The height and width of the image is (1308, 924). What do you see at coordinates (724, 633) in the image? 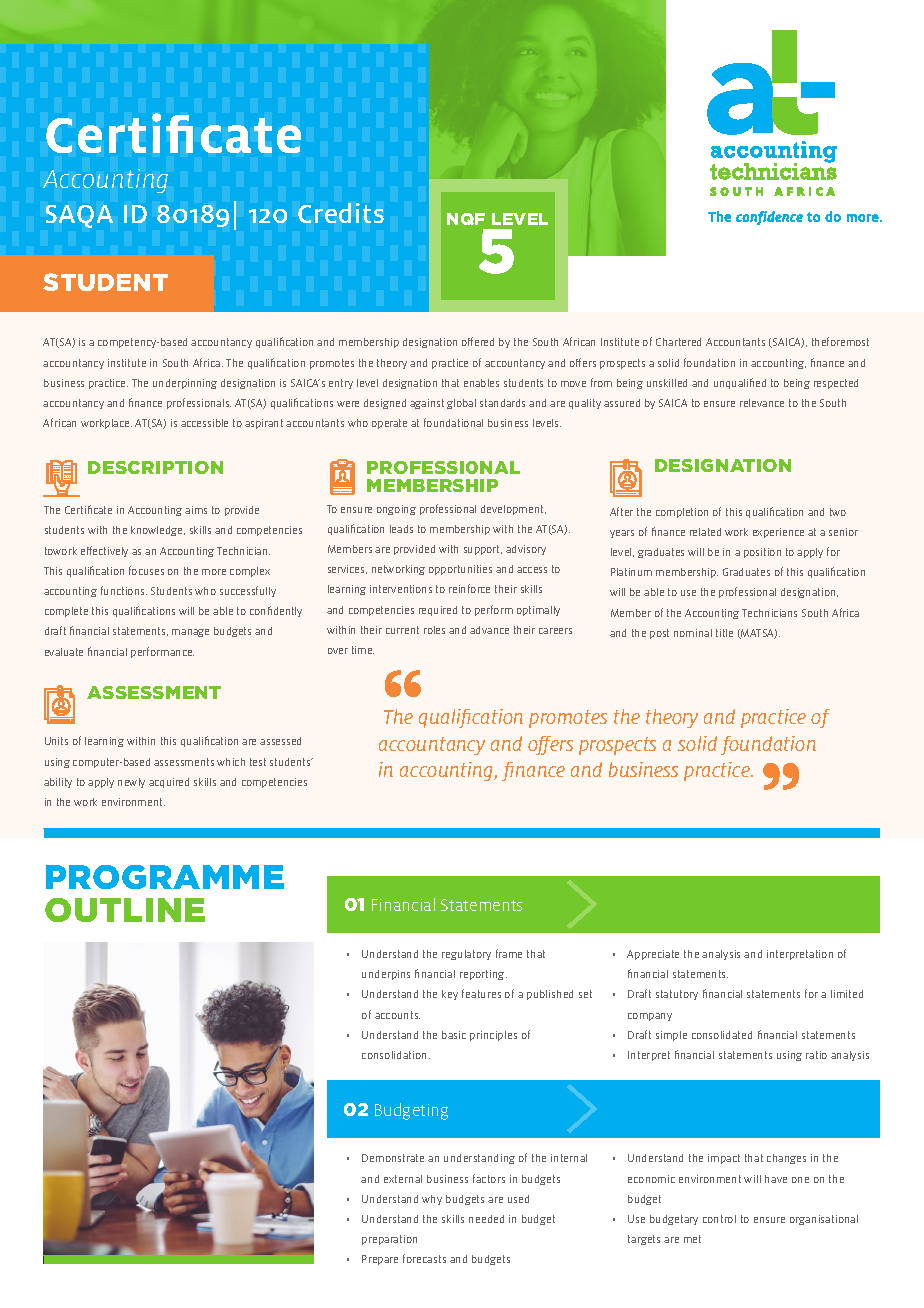
I see `title` at bounding box center [724, 633].
